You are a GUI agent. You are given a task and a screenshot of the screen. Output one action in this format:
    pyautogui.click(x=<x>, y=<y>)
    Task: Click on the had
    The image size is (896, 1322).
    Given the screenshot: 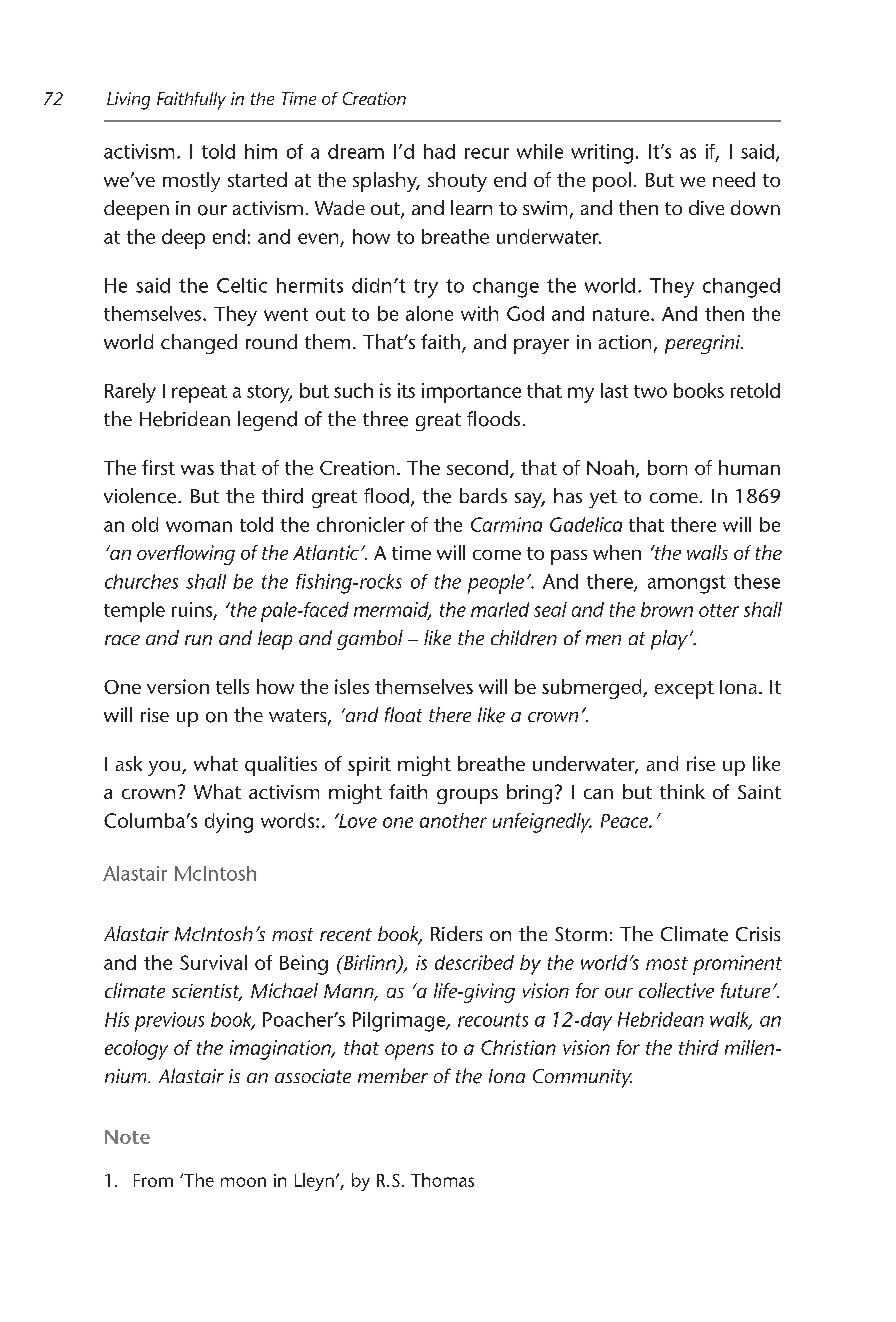 What is the action you would take?
    pyautogui.click(x=439, y=151)
